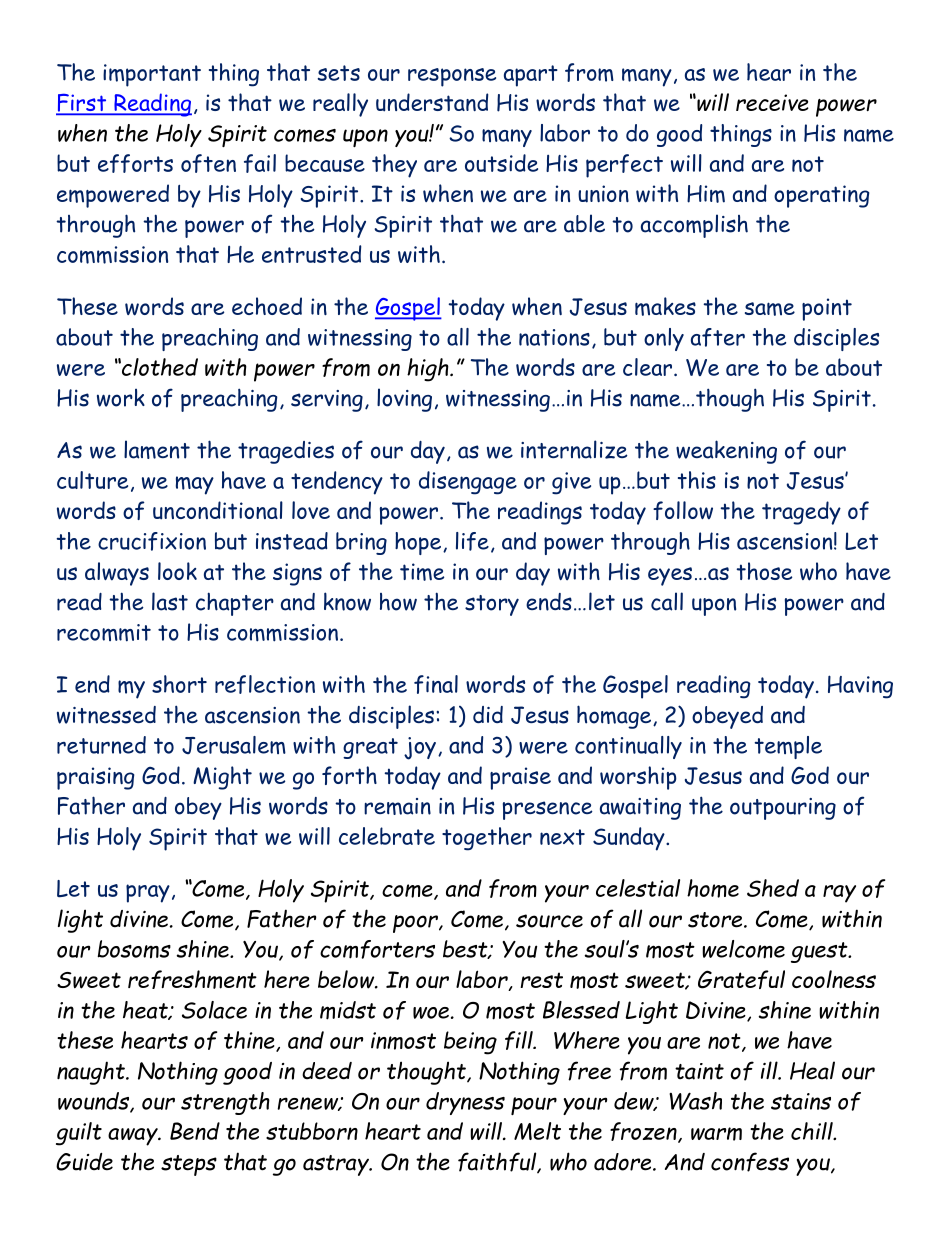 The width and height of the page is (952, 1233). Describe the element at coordinates (788, 747) in the page. I see `temple` at that location.
